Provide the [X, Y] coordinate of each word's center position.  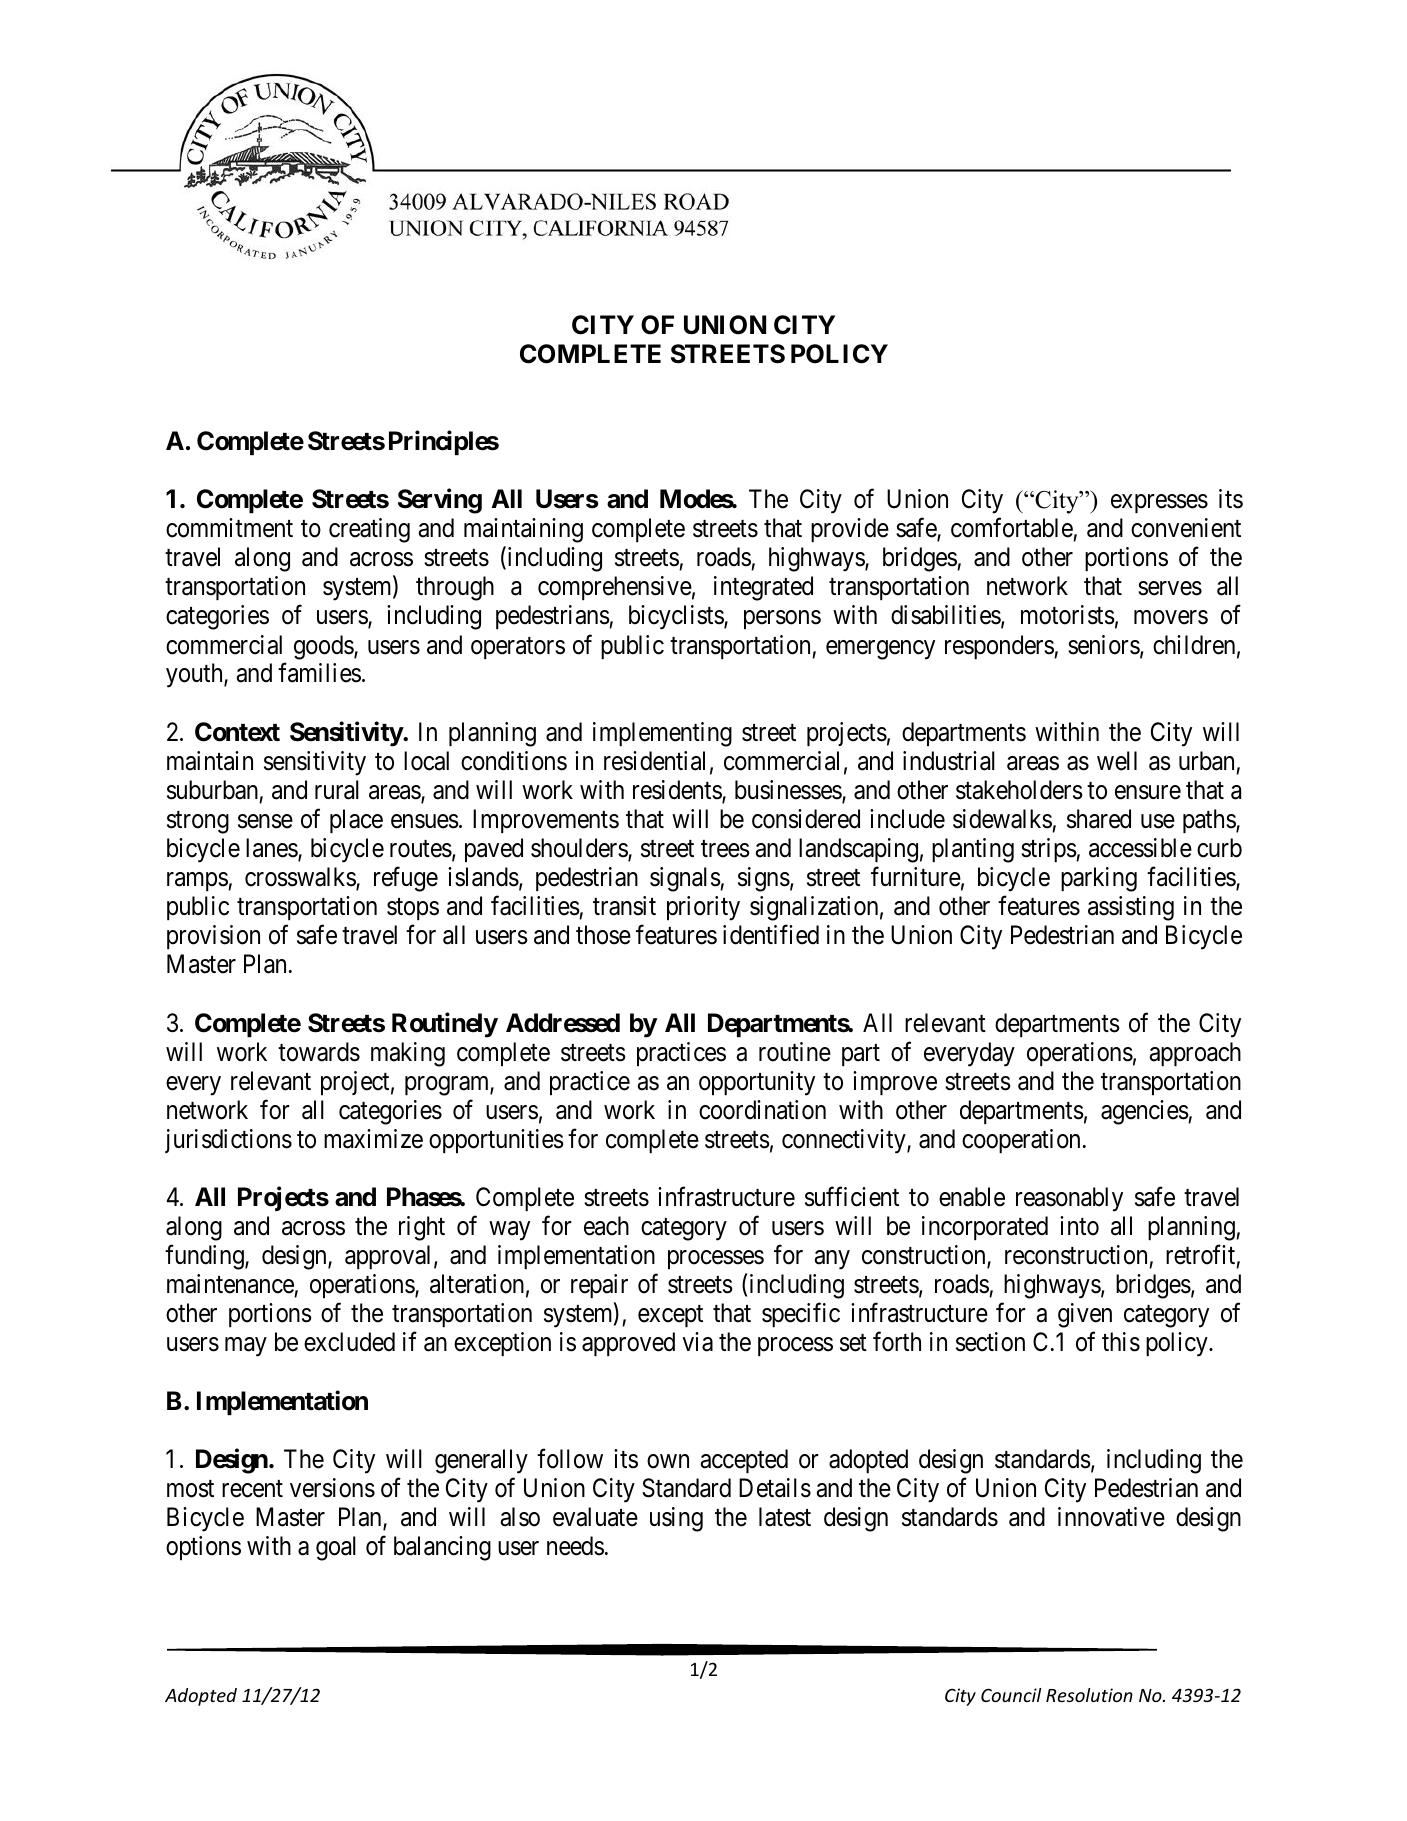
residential [654, 761]
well [1117, 761]
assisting [1131, 908]
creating [369, 530]
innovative [1111, 1517]
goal [336, 1548]
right [422, 1228]
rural [337, 790]
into [1079, 1226]
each [606, 1226]
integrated [763, 588]
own [668, 1461]
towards [319, 1052]
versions [332, 1488]
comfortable [1012, 528]
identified [771, 935]
